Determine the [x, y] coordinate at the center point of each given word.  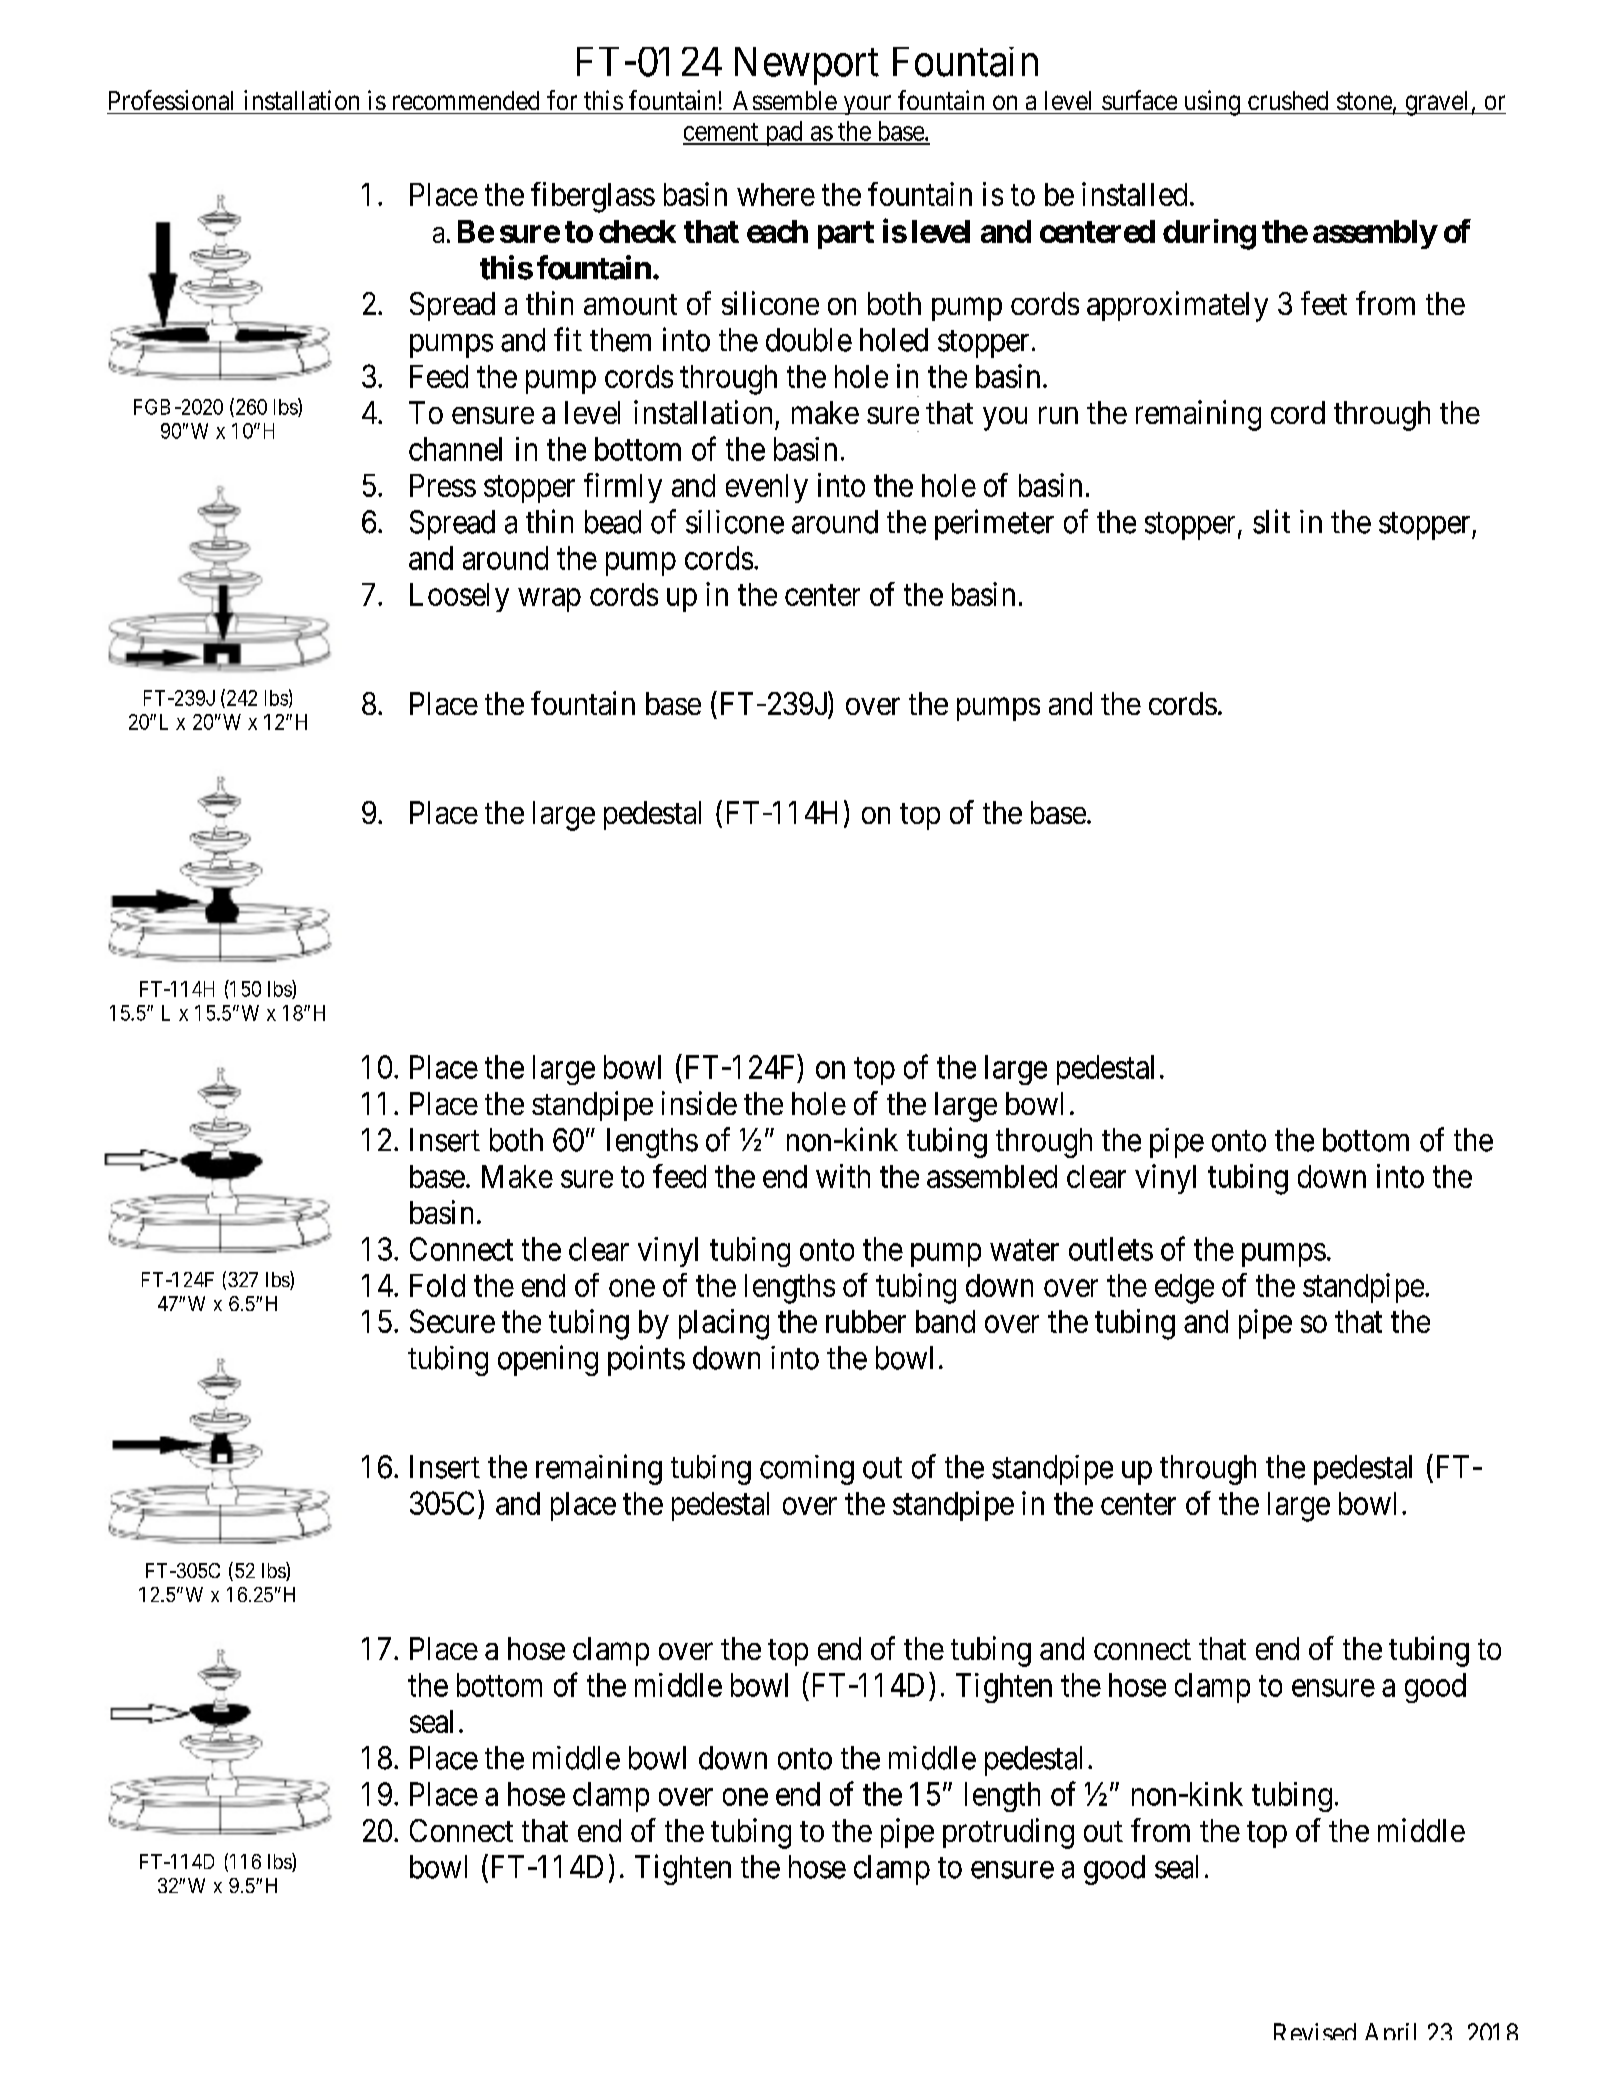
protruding [1008, 1833]
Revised [1315, 2031]
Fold [437, 1285]
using [1211, 103]
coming [807, 1470]
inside [699, 1103]
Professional [171, 100]
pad [784, 133]
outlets [1111, 1249]
